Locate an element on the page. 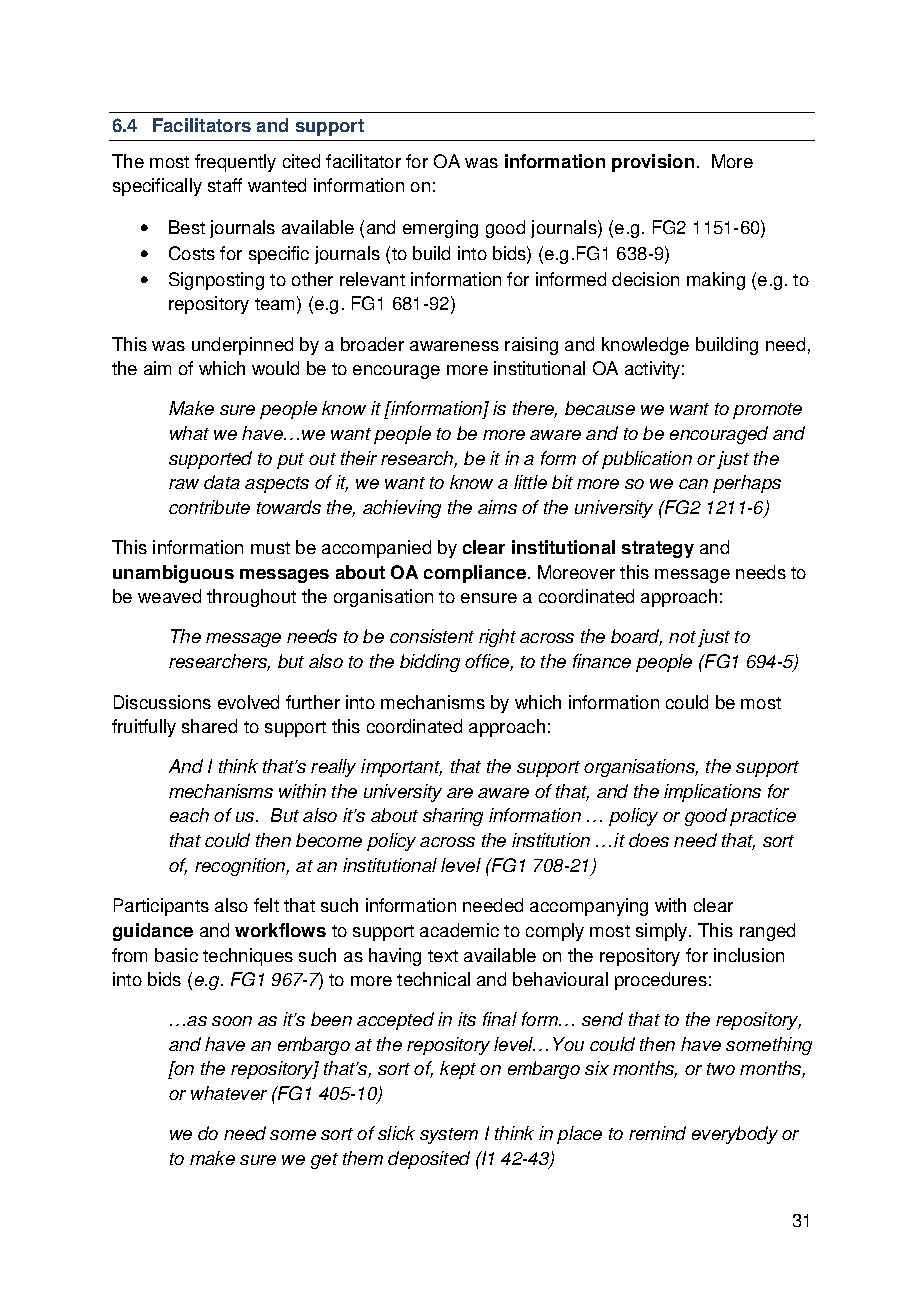 This page has width=924, height=1308. evolved is located at coordinates (248, 702).
